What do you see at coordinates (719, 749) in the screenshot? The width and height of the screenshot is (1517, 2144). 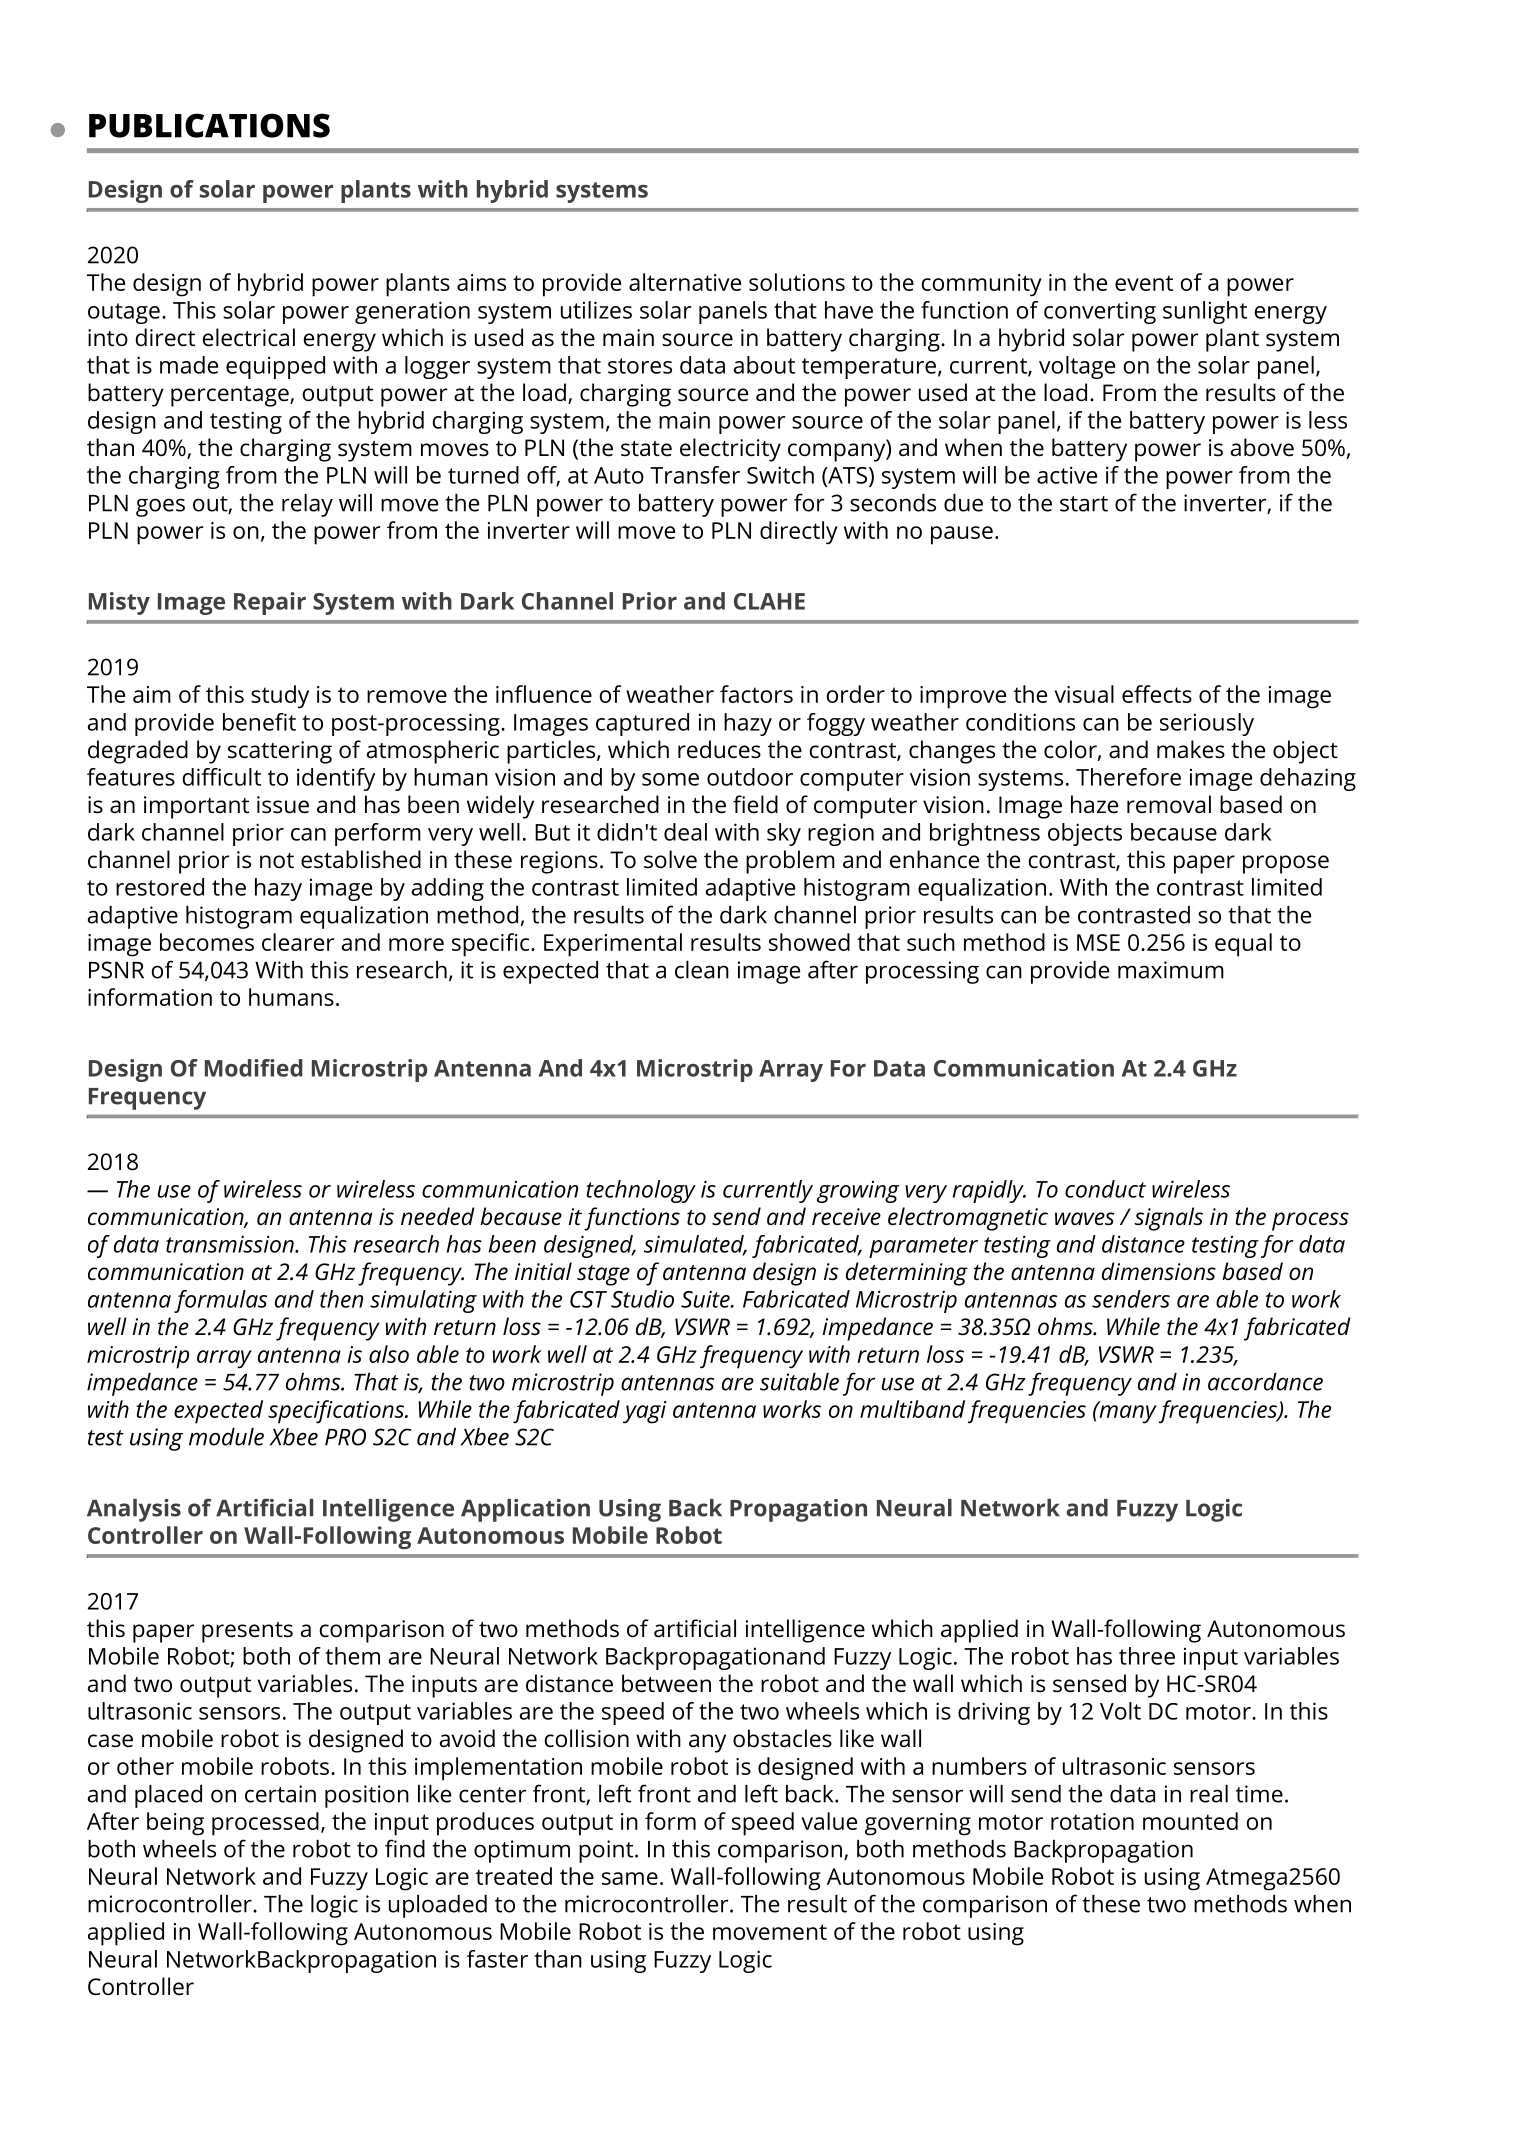 I see `reduces` at bounding box center [719, 749].
